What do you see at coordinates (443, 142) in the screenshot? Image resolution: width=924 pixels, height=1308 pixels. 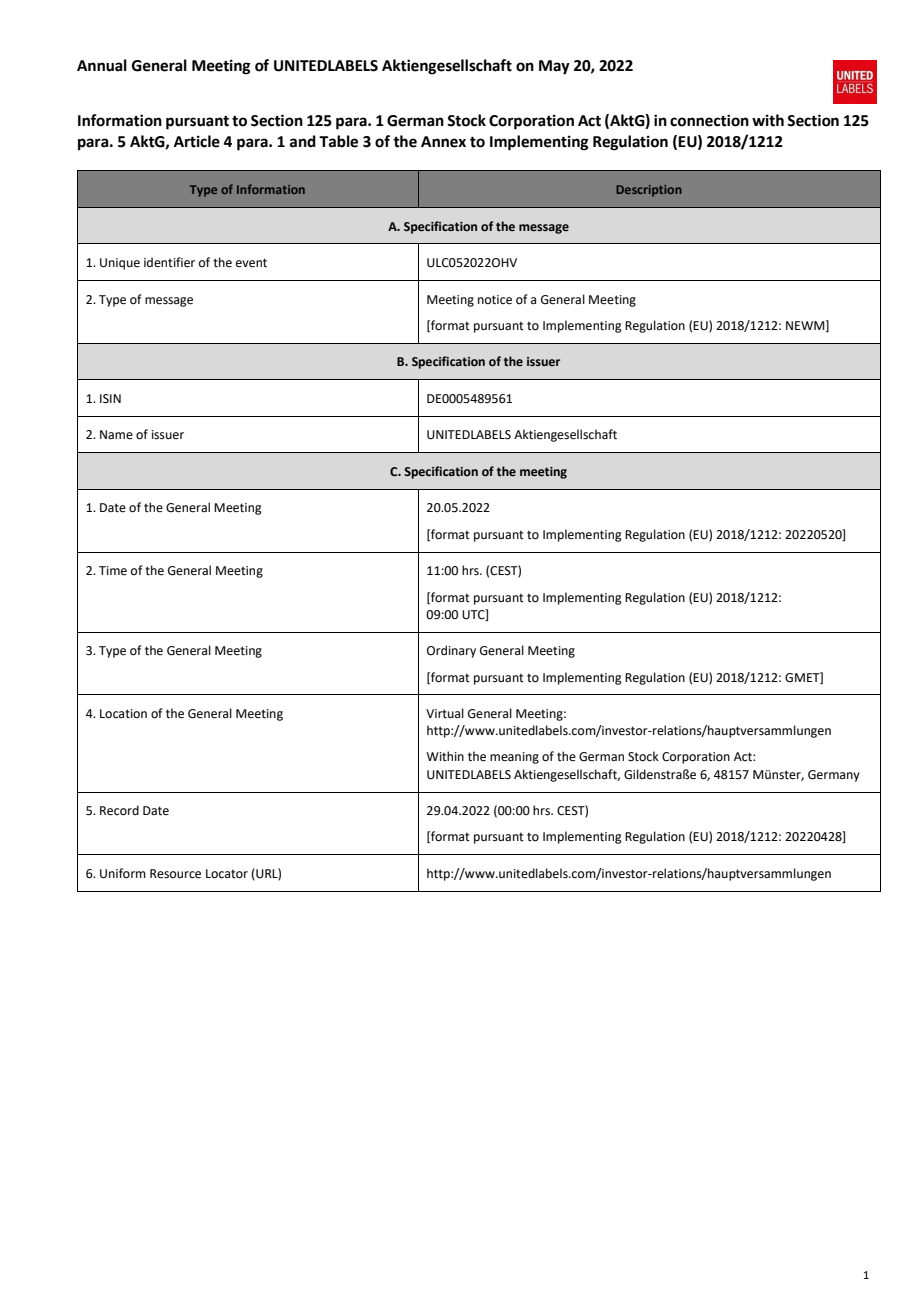 I see `Annex` at bounding box center [443, 142].
